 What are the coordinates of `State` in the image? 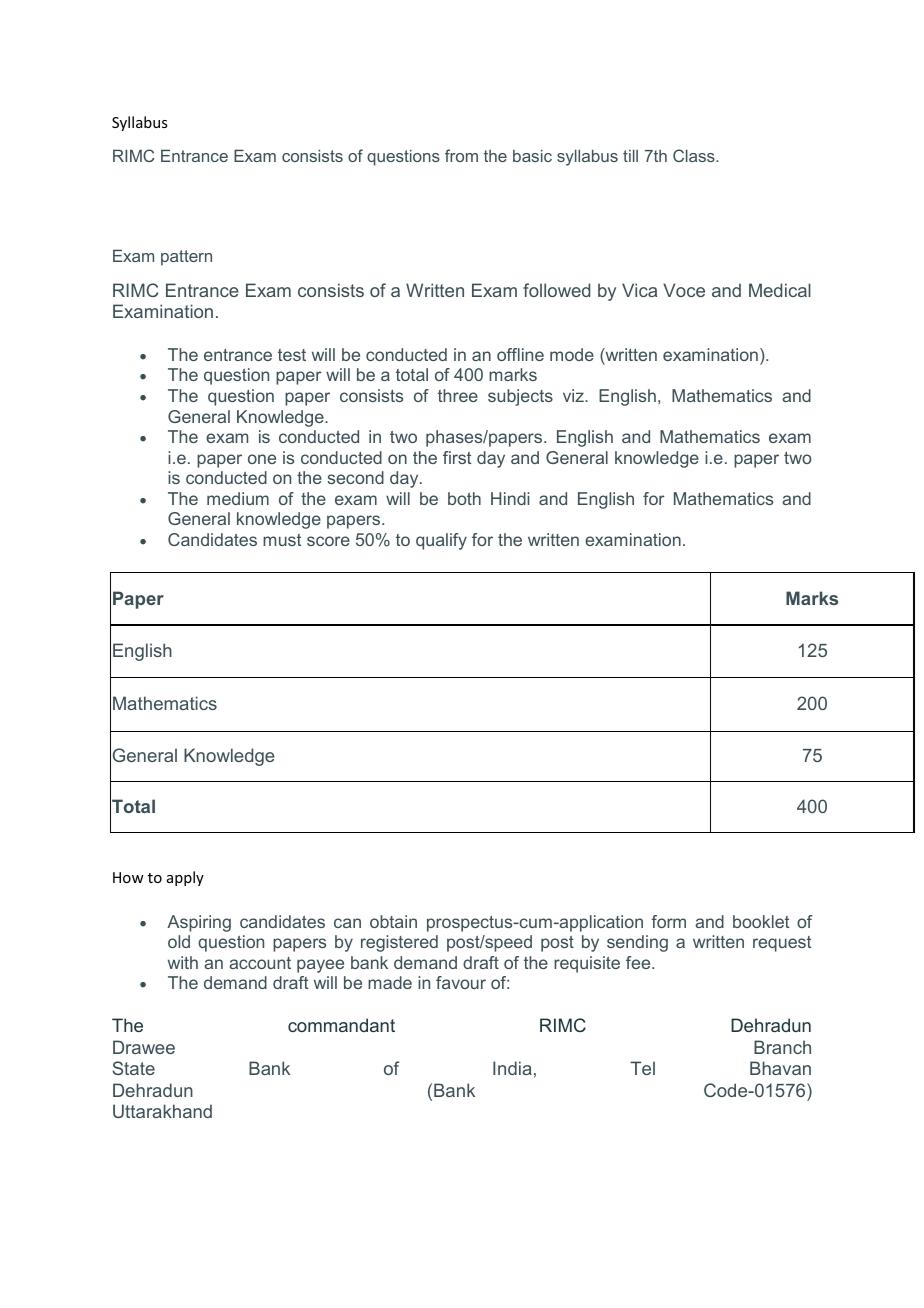 It's located at (133, 1068).
